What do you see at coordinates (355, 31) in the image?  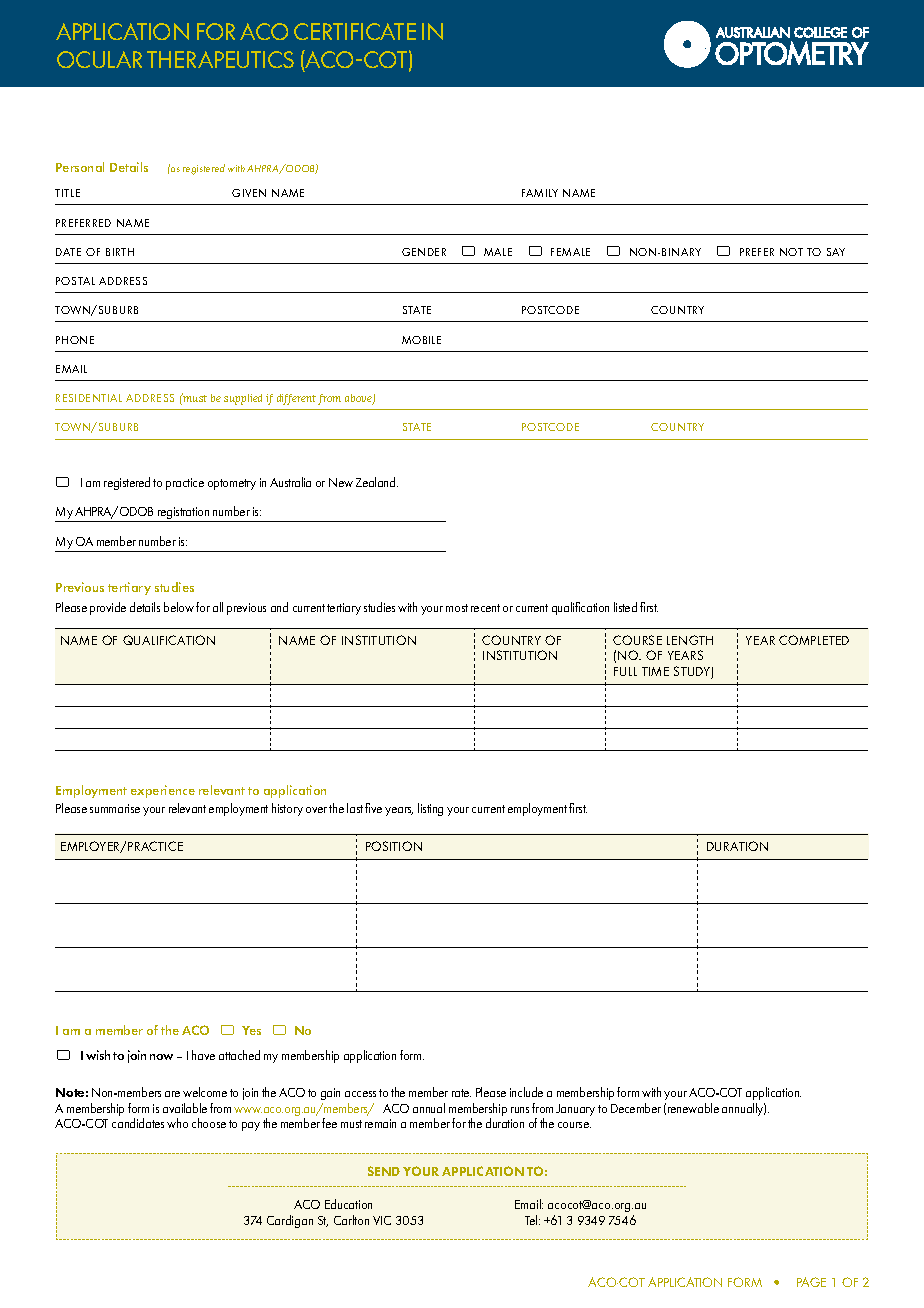 I see `CERTIFICATE` at bounding box center [355, 31].
